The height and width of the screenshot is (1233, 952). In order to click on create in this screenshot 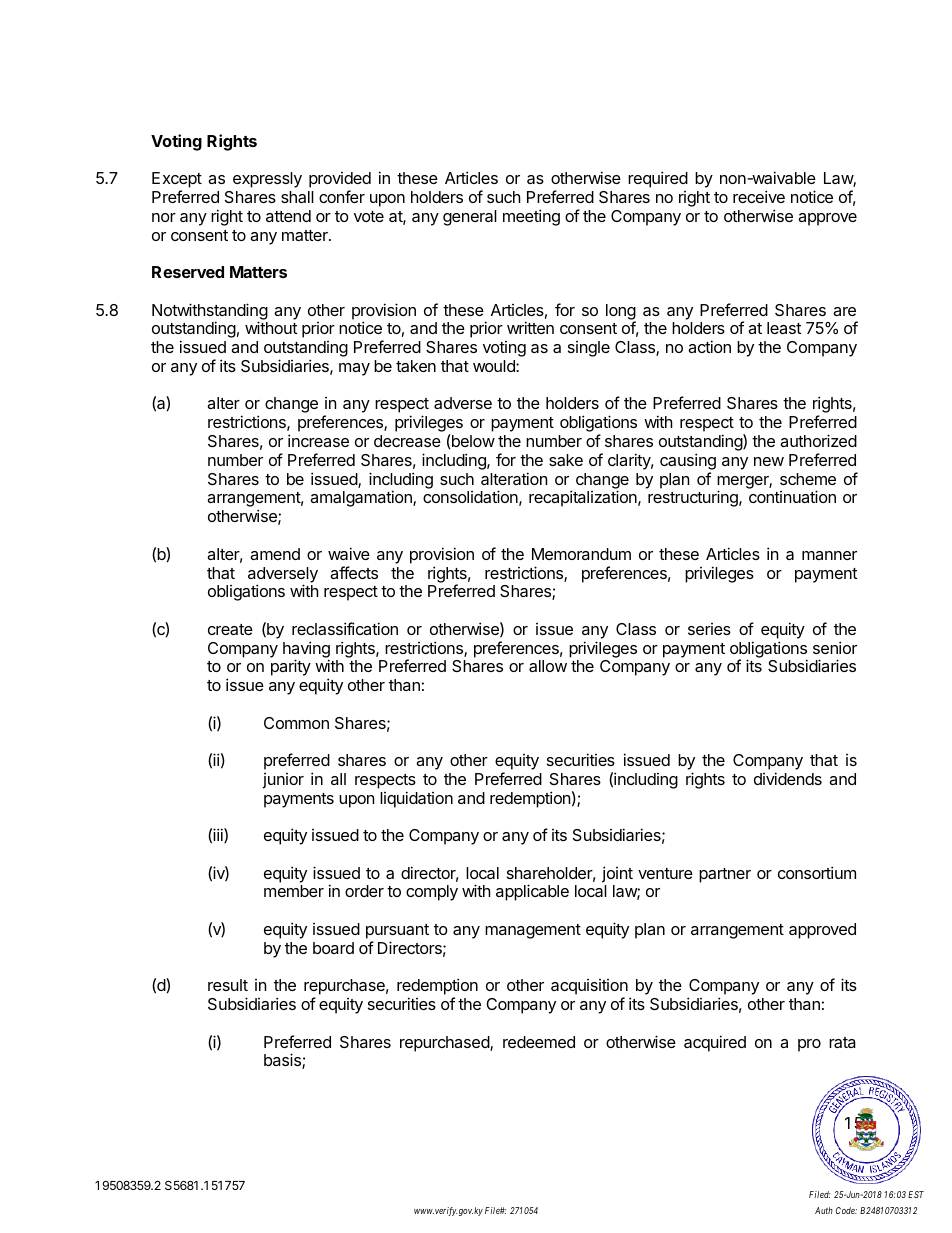, I will do `click(230, 629)`.
